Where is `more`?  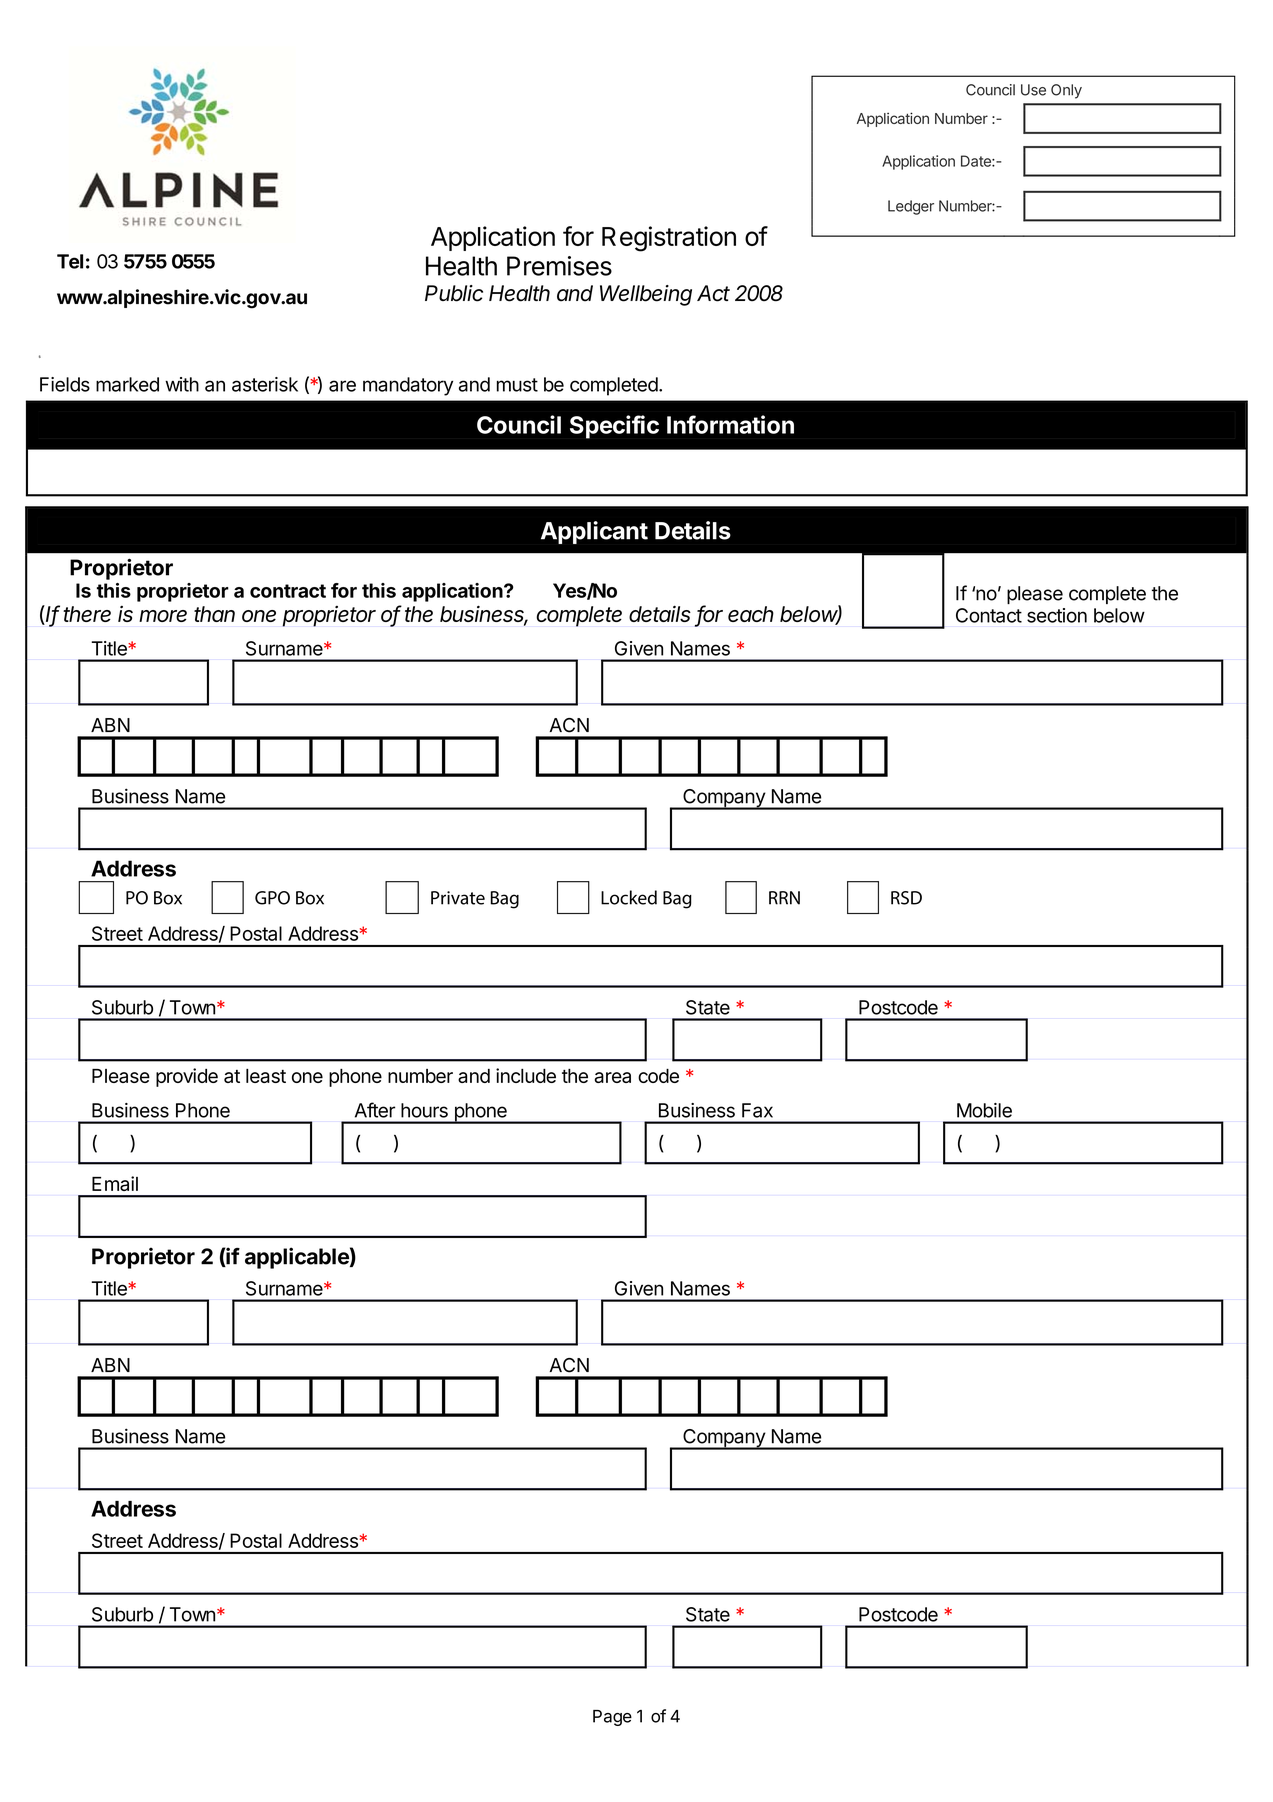 more is located at coordinates (163, 616).
